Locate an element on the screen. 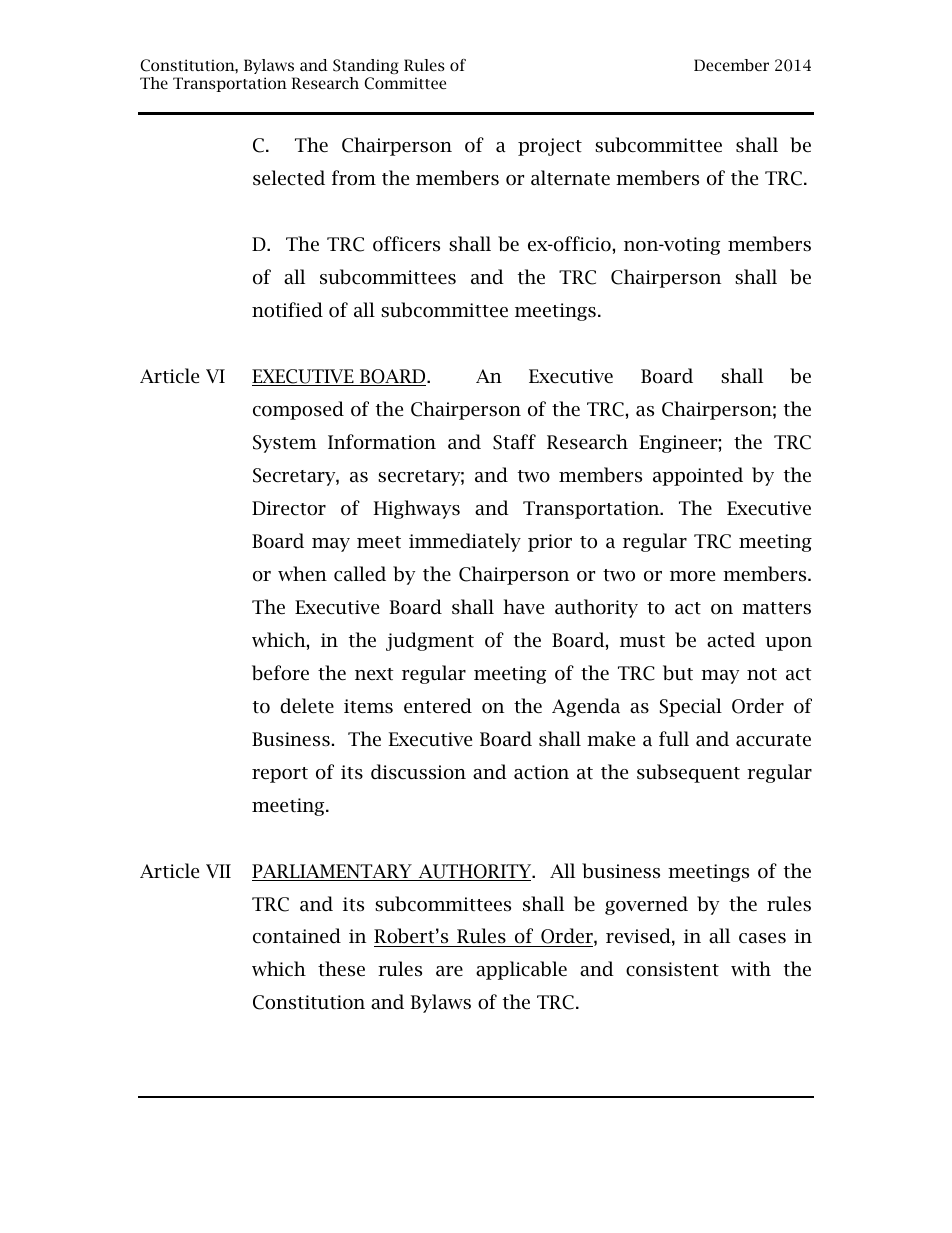  immediately is located at coordinates (465, 542).
